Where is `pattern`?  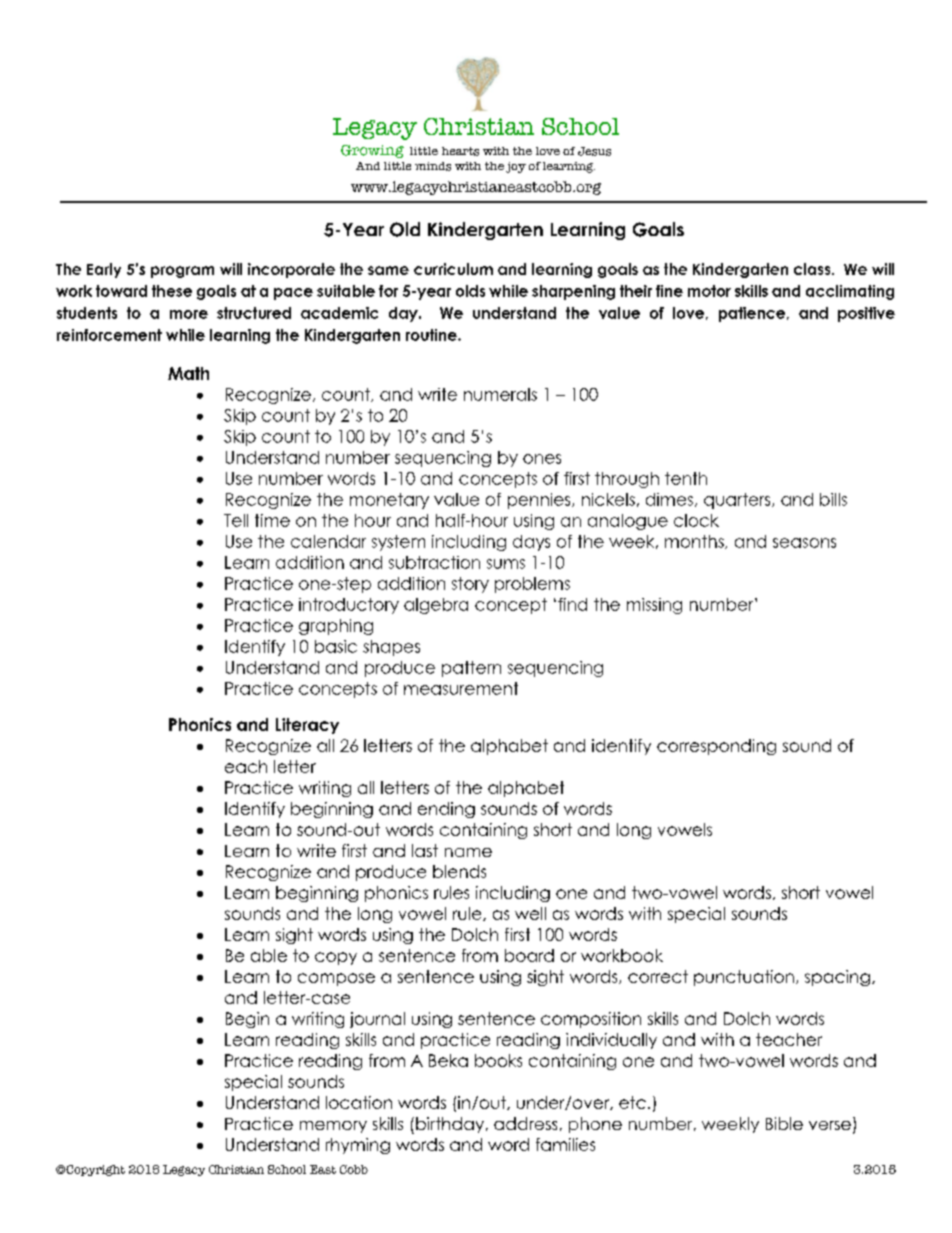 pattern is located at coordinates (471, 669).
